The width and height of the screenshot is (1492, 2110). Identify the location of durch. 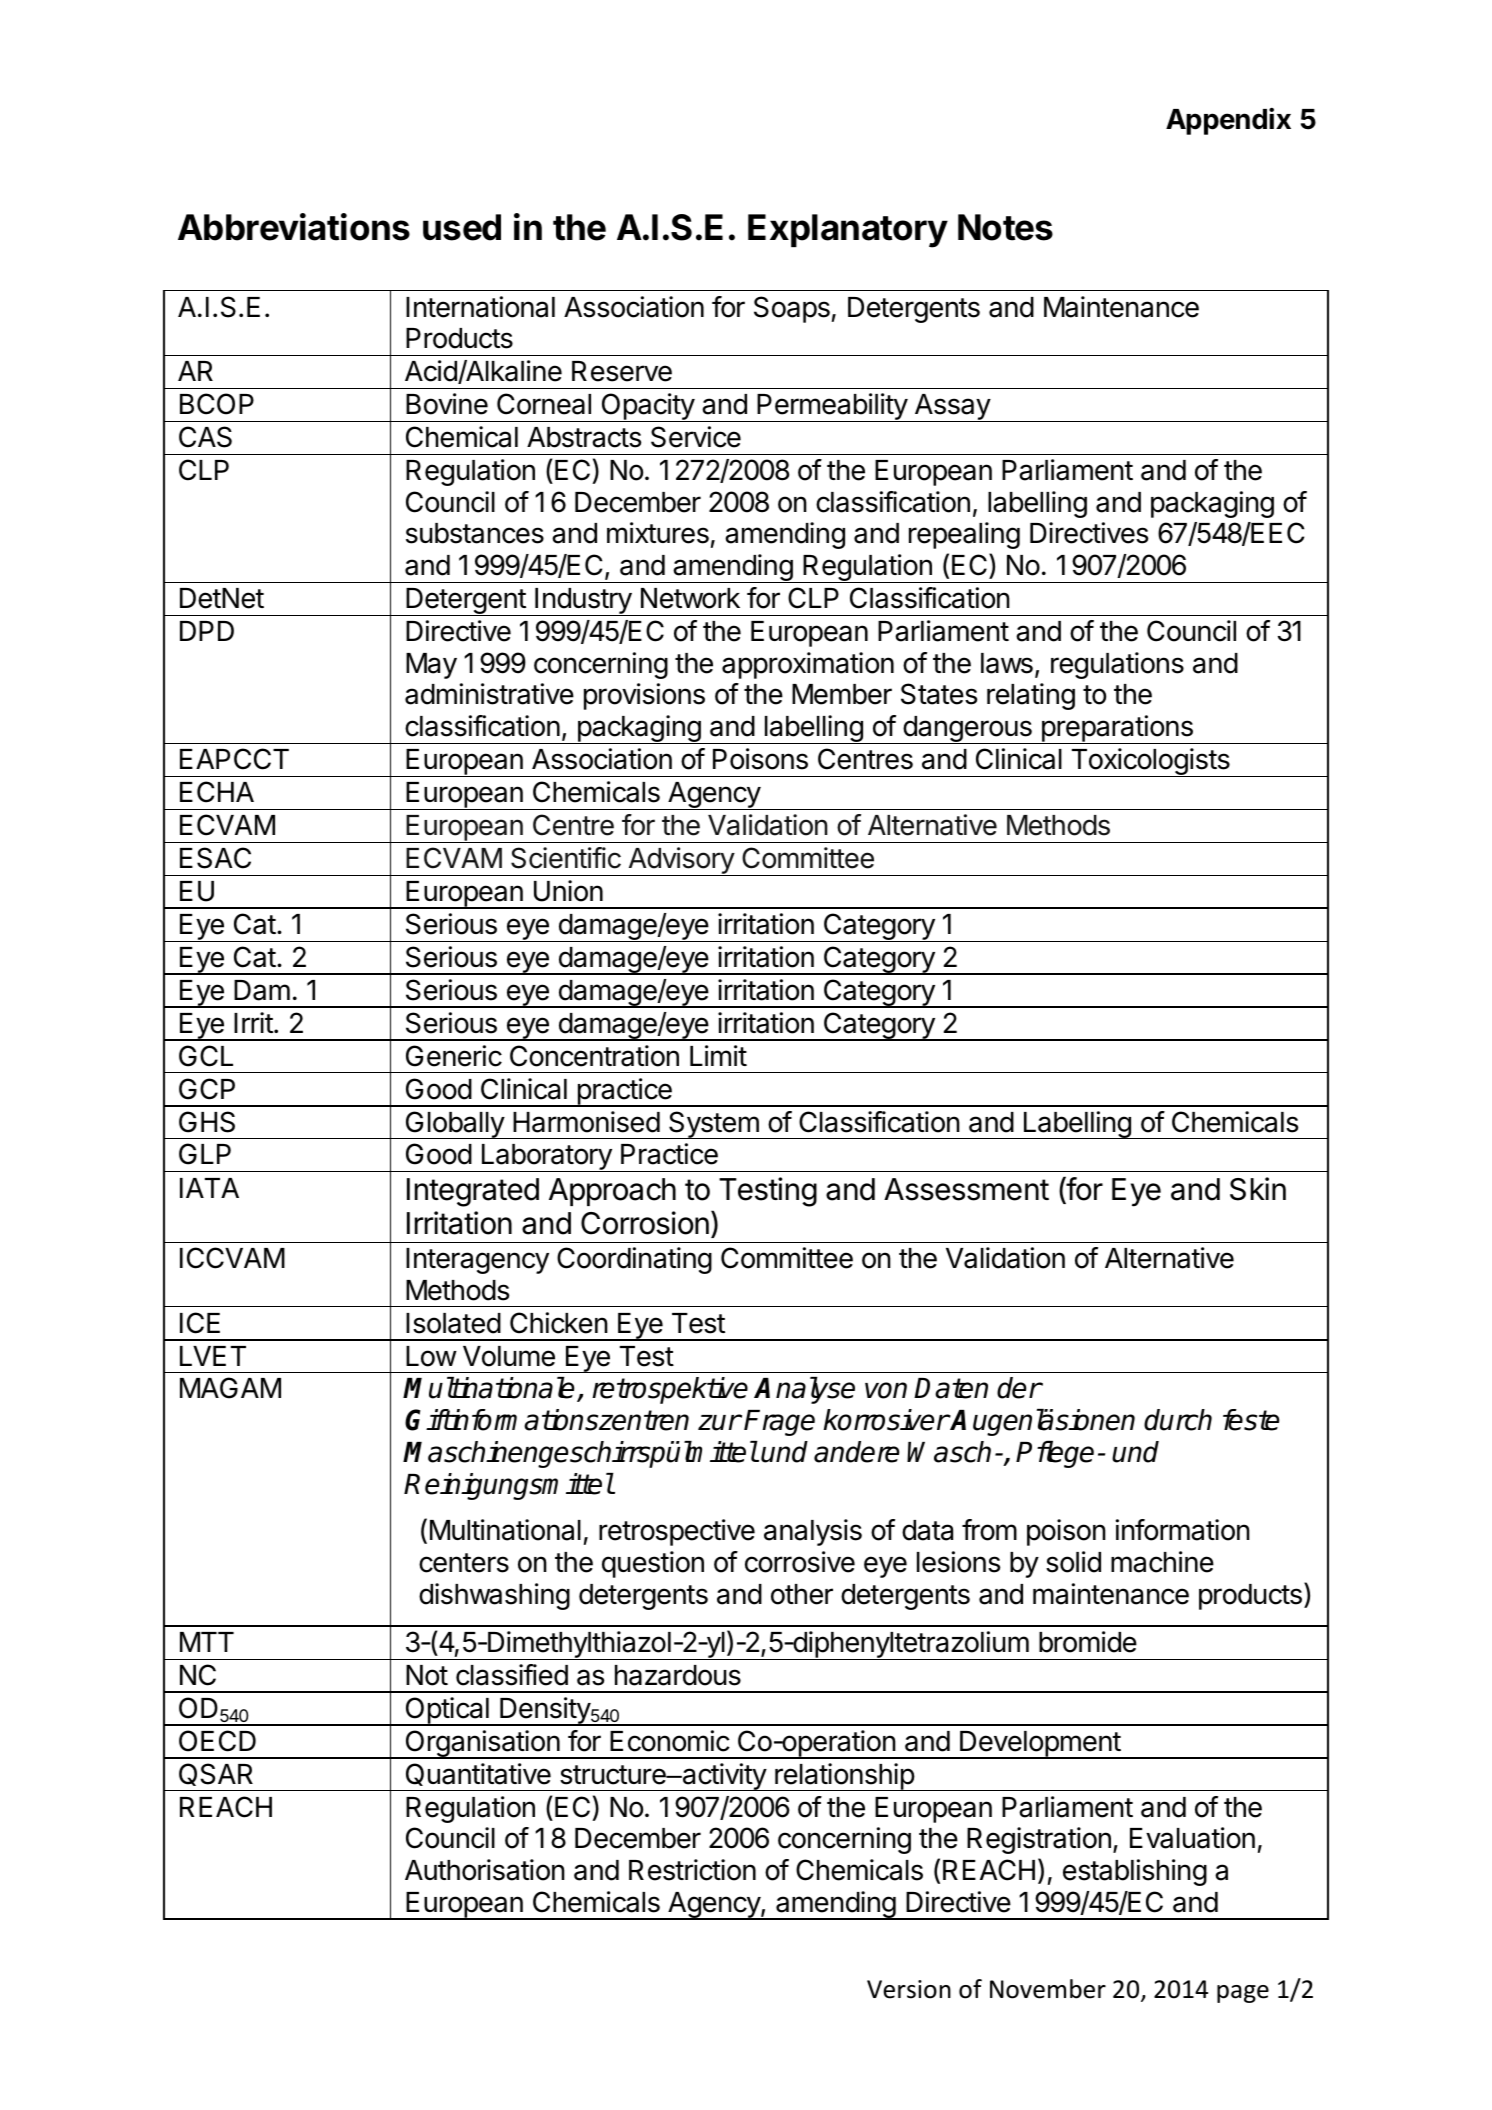
(1178, 1420).
